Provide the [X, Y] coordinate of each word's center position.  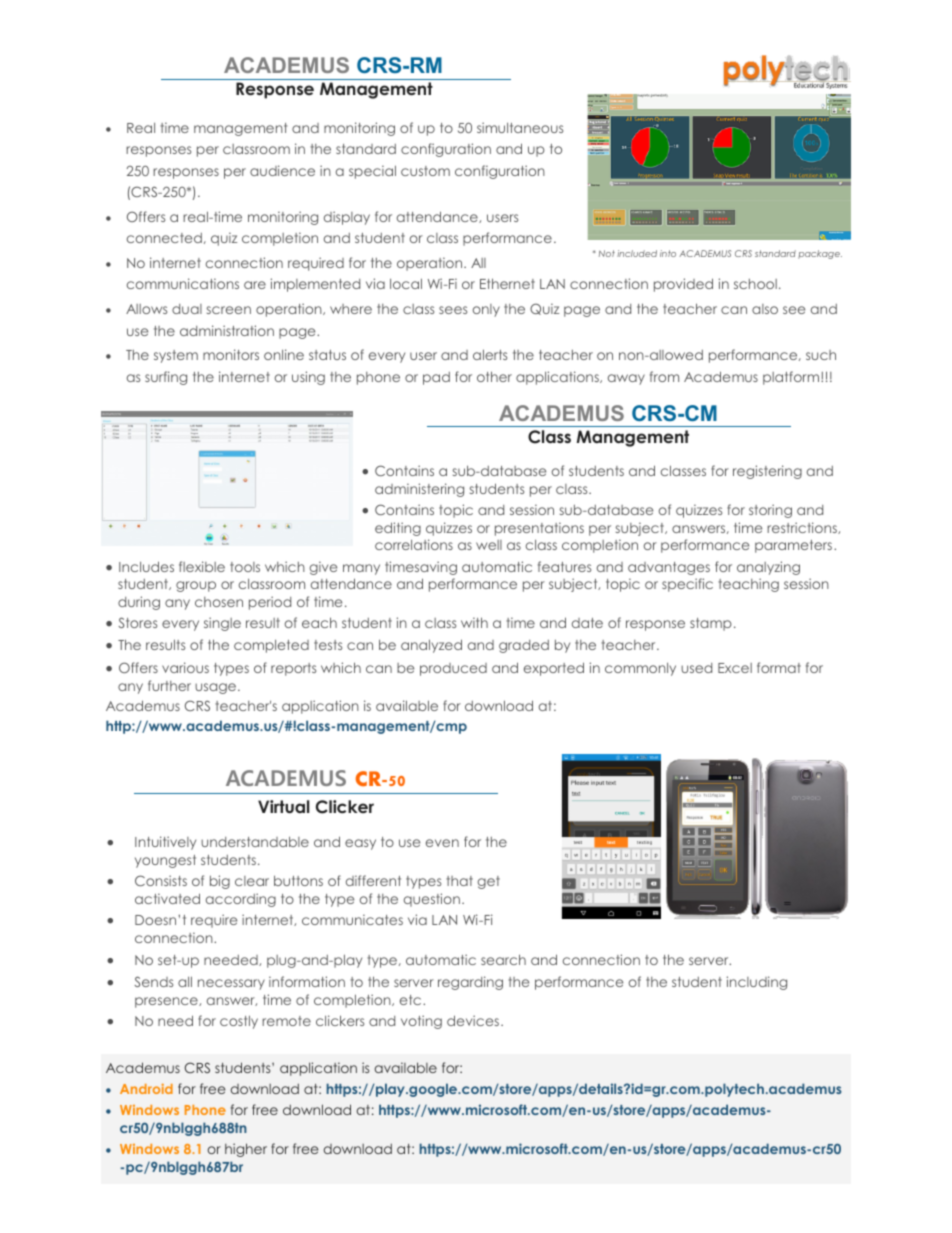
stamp [711, 624]
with [474, 622]
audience [282, 170]
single [222, 624]
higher [246, 1150]
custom [425, 171]
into [668, 253]
